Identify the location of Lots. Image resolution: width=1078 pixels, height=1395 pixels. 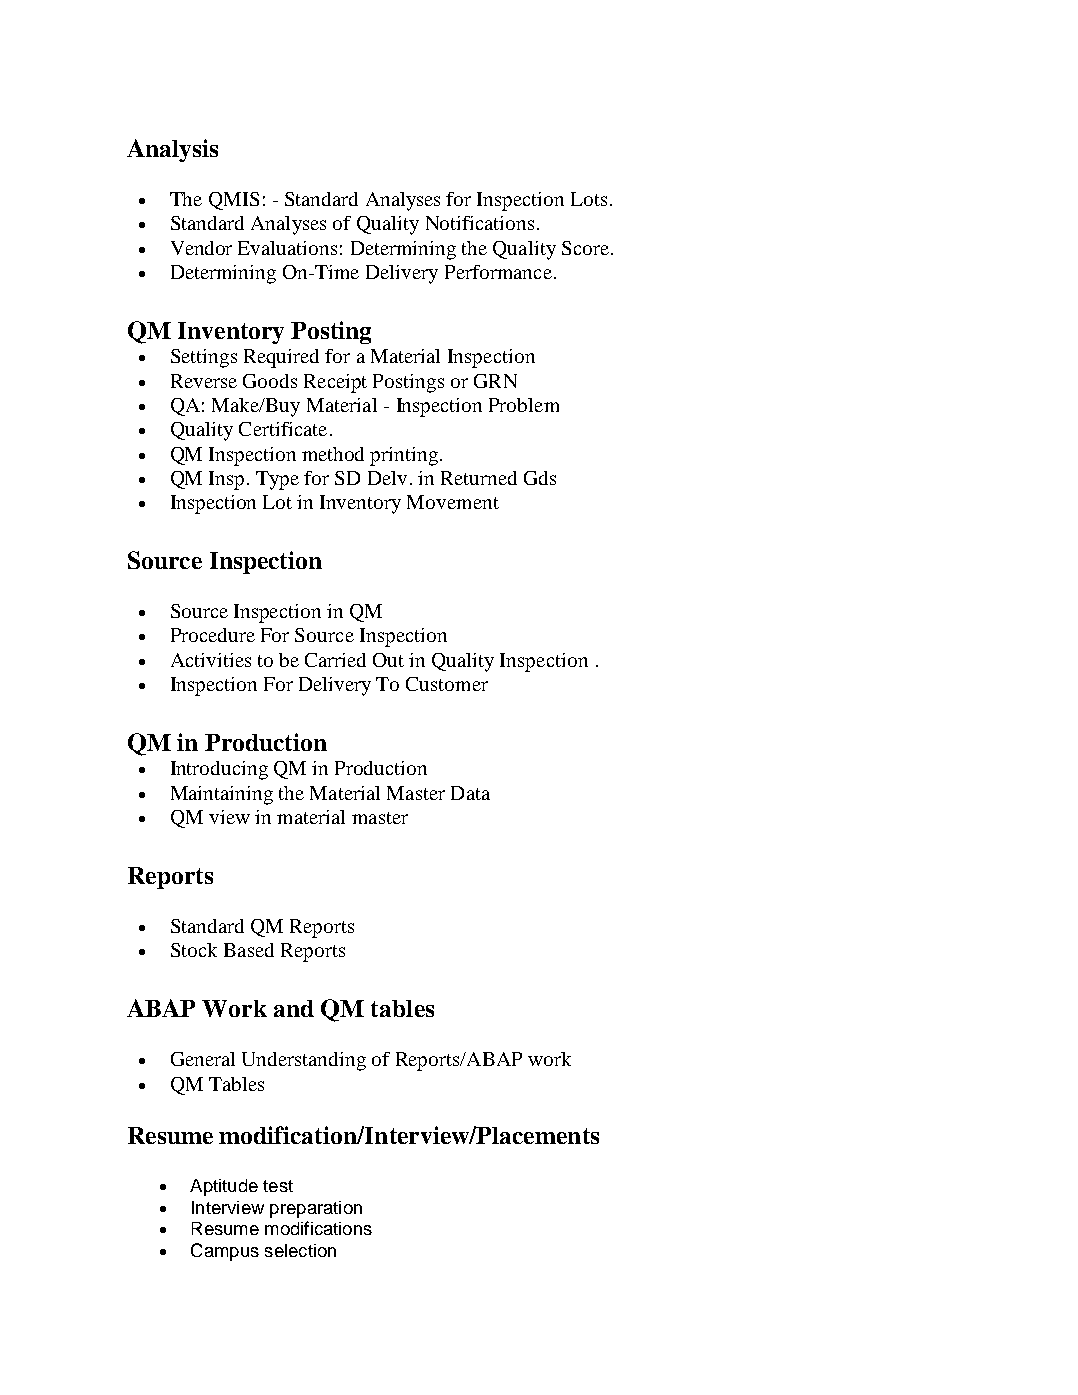
(589, 199).
